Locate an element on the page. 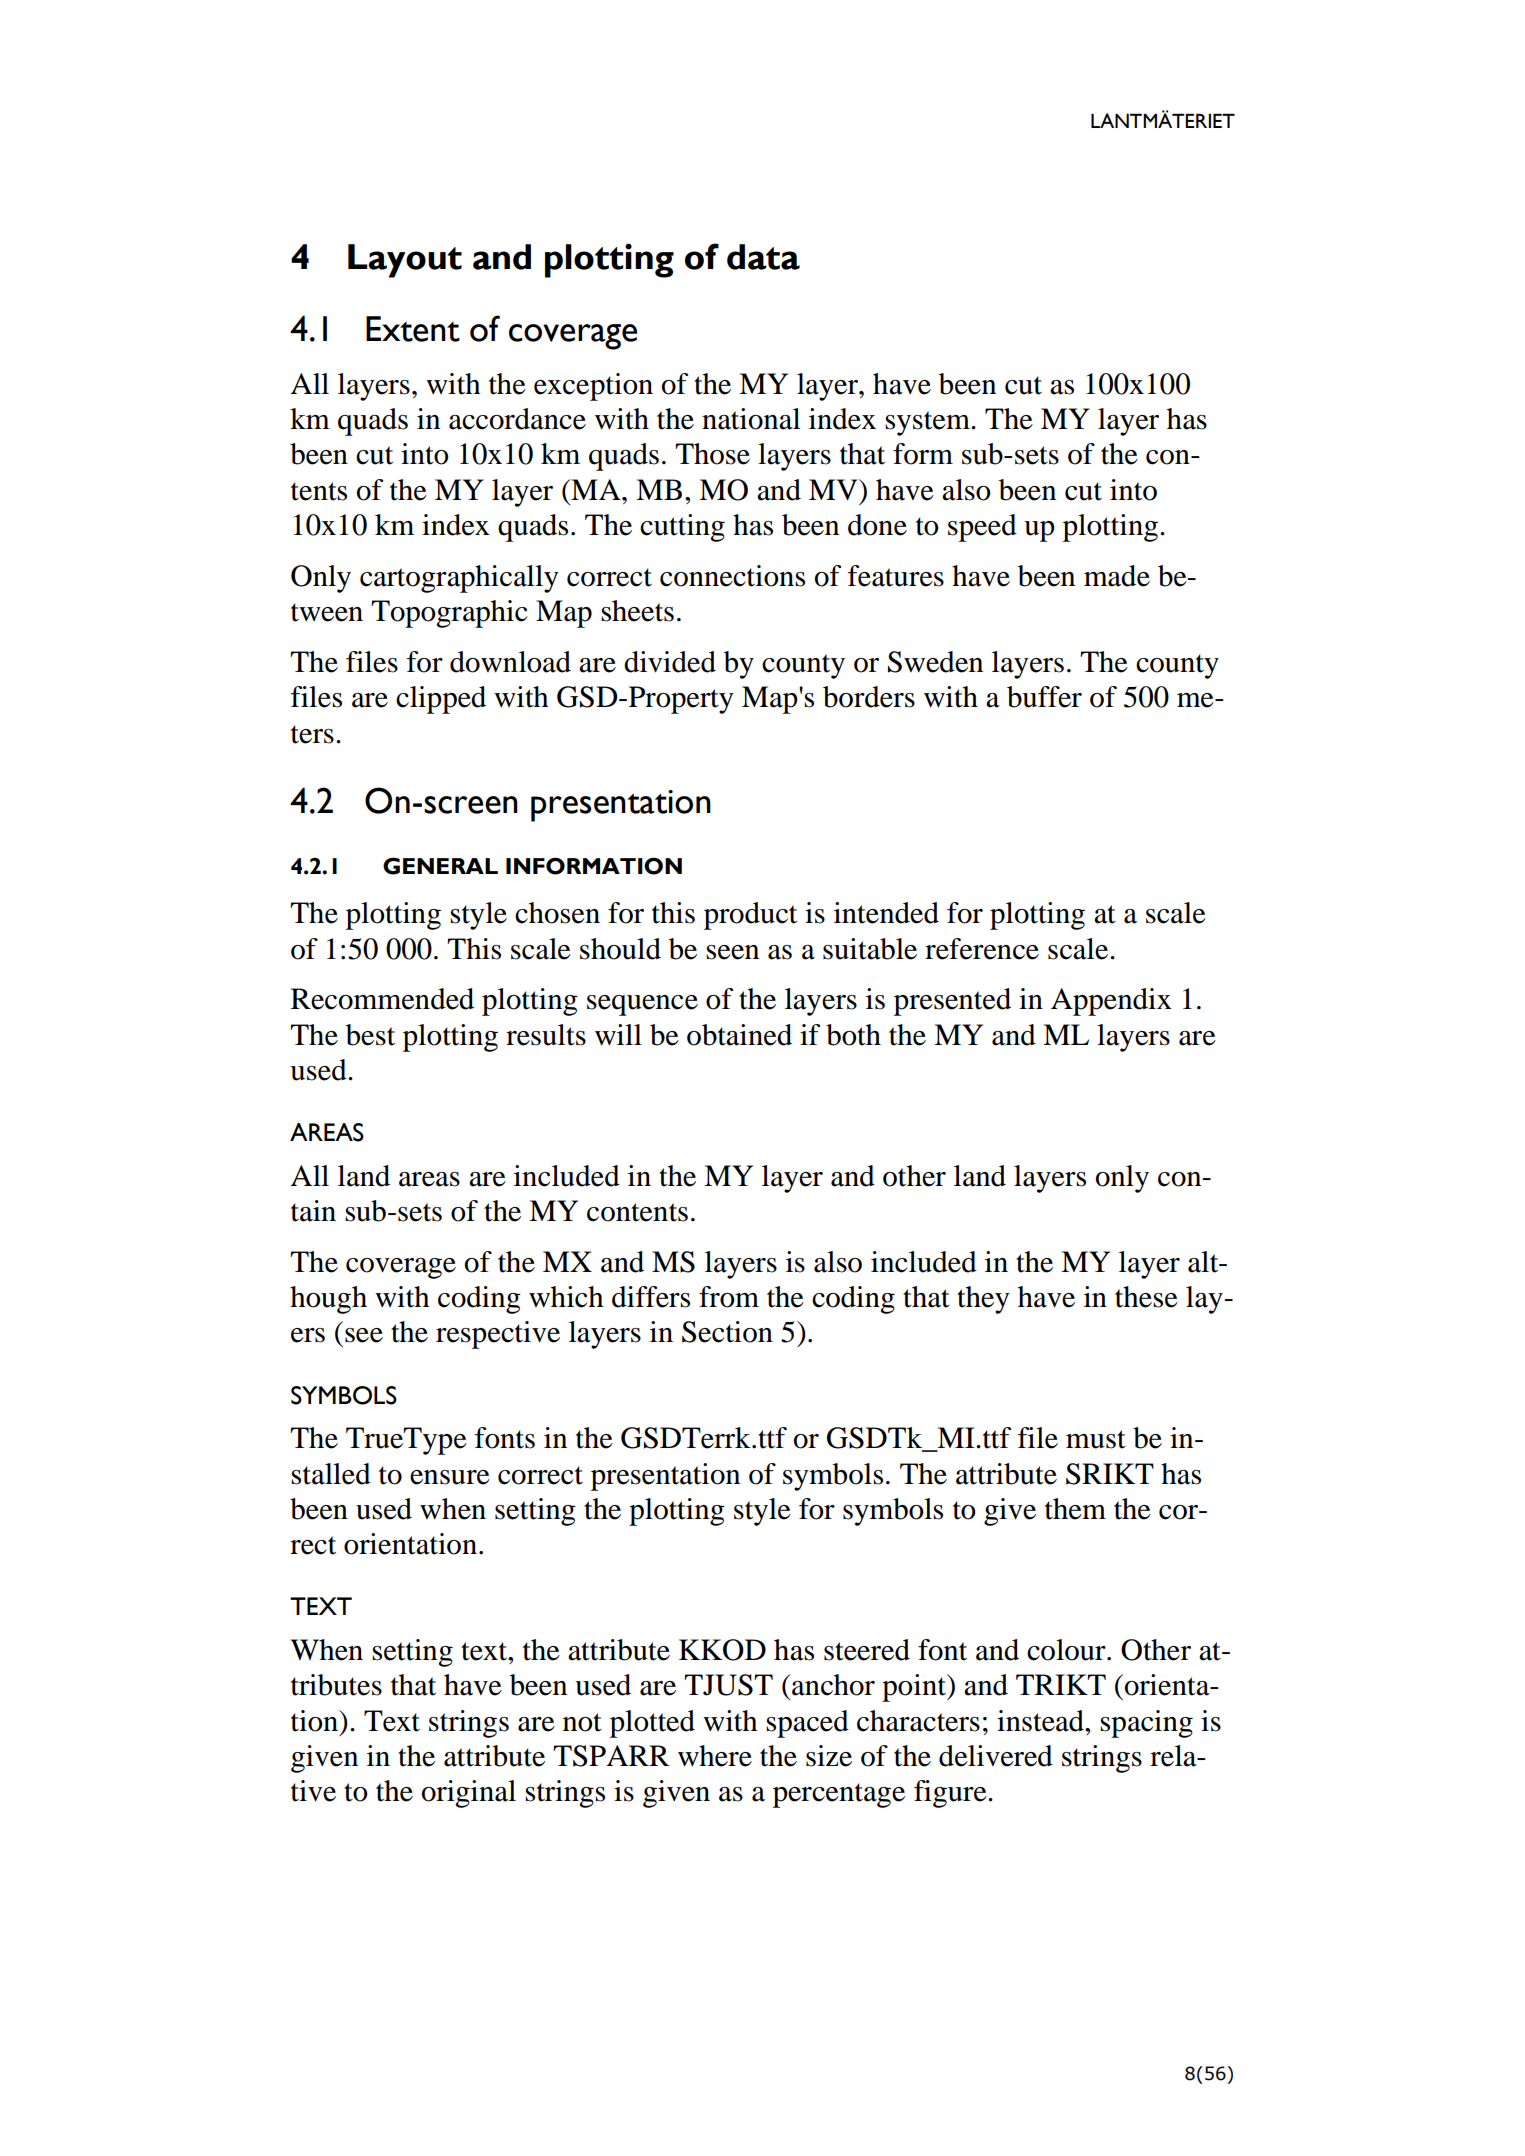  from is located at coordinates (729, 1297).
